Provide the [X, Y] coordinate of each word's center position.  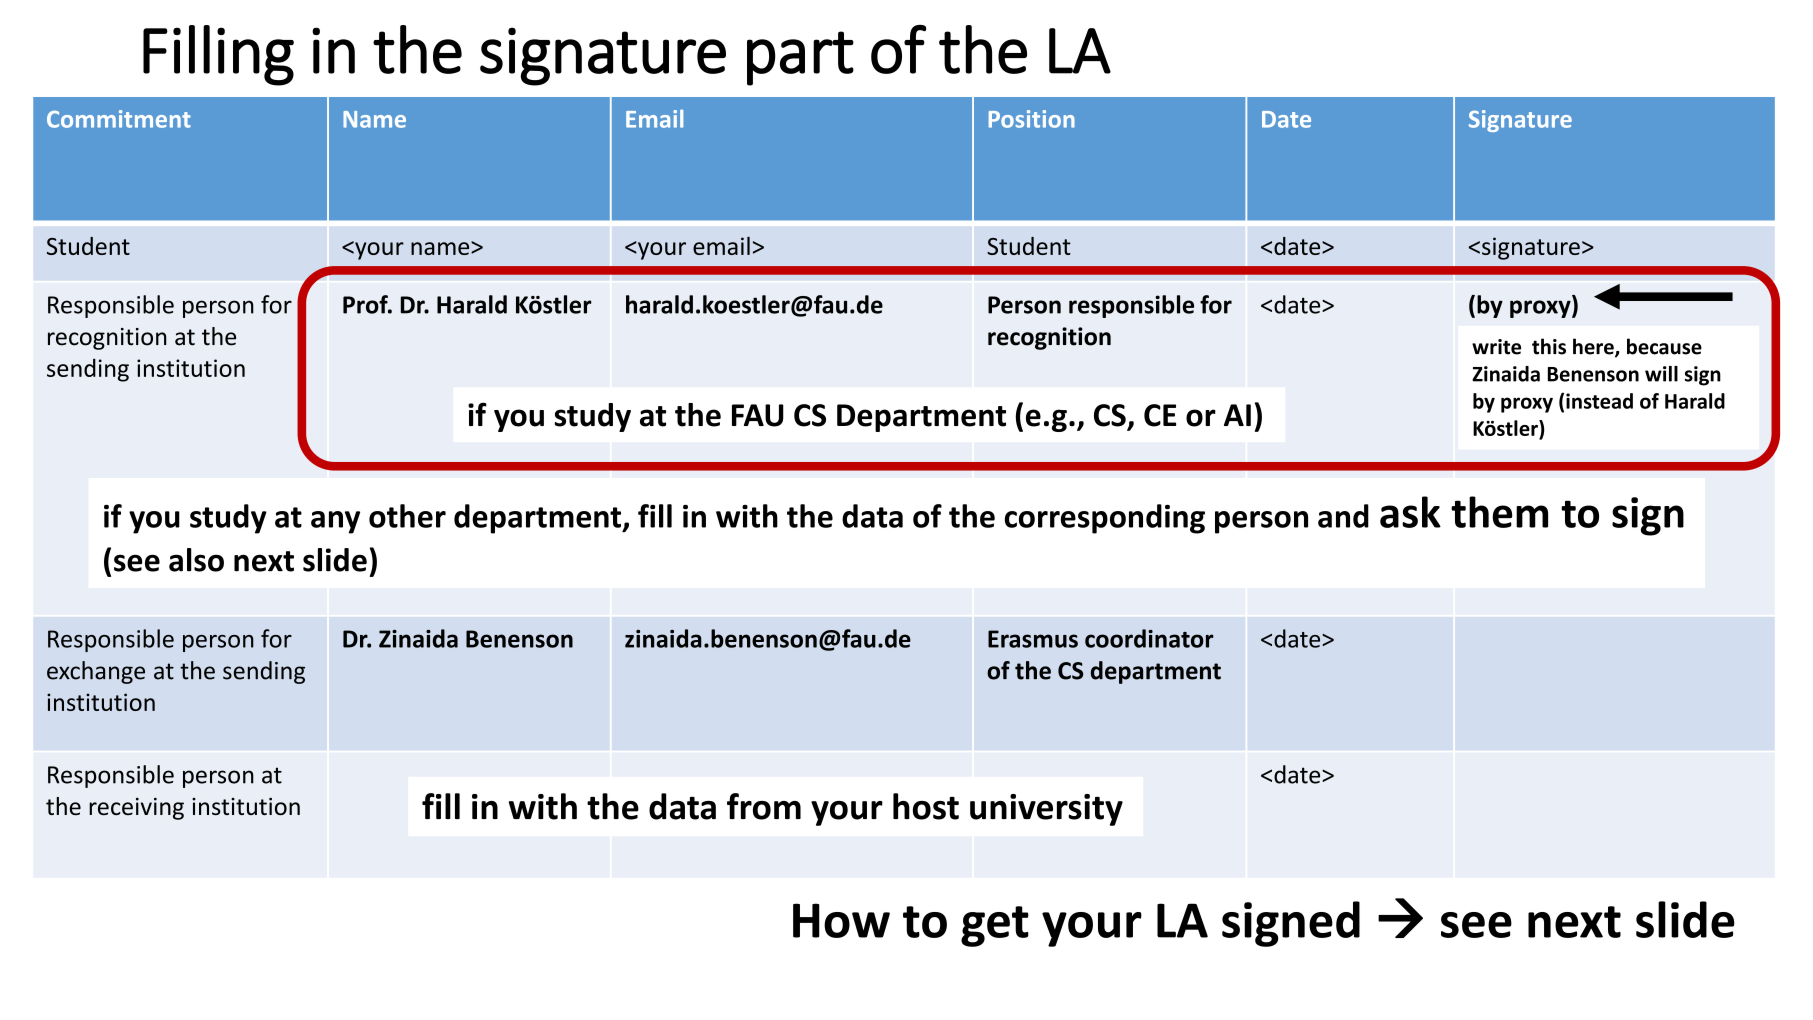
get [995, 926]
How [841, 920]
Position [1032, 119]
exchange [96, 672]
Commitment [119, 119]
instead [1599, 401]
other [407, 516]
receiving [136, 808]
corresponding [1105, 519]
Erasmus [1033, 639]
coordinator [1149, 638]
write [1496, 347]
